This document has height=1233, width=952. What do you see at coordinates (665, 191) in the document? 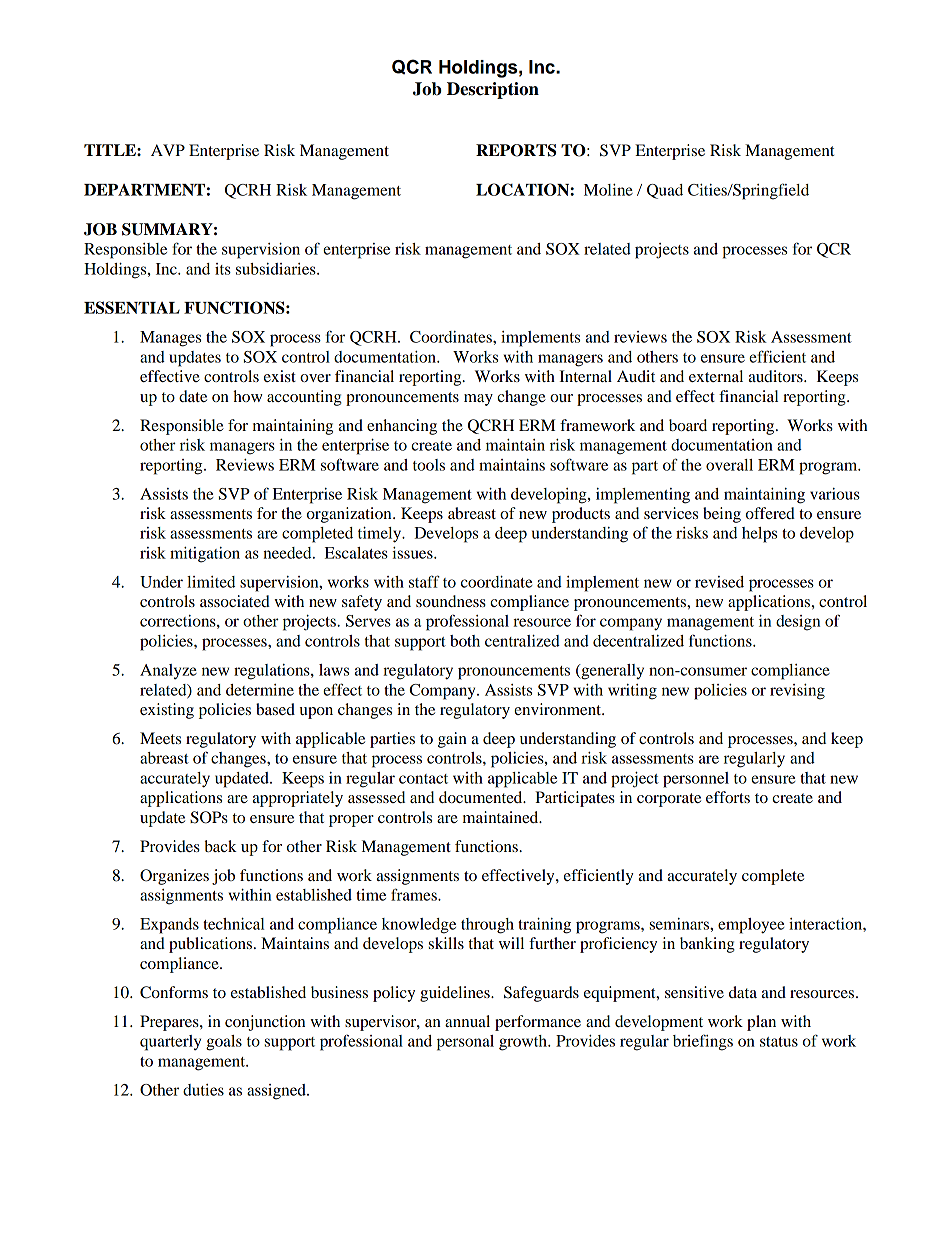
I see `Quad` at bounding box center [665, 191].
